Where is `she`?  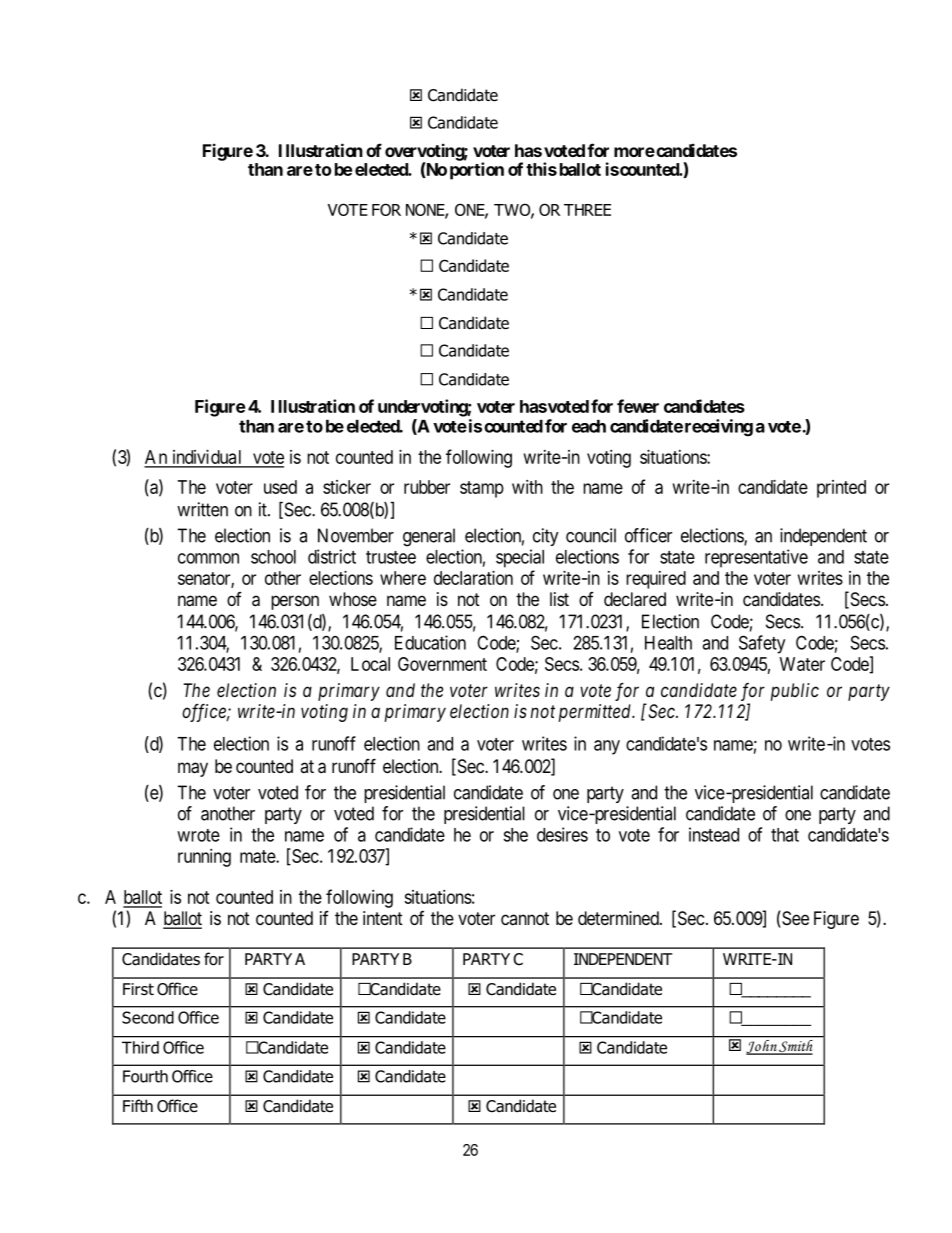
she is located at coordinates (515, 835).
